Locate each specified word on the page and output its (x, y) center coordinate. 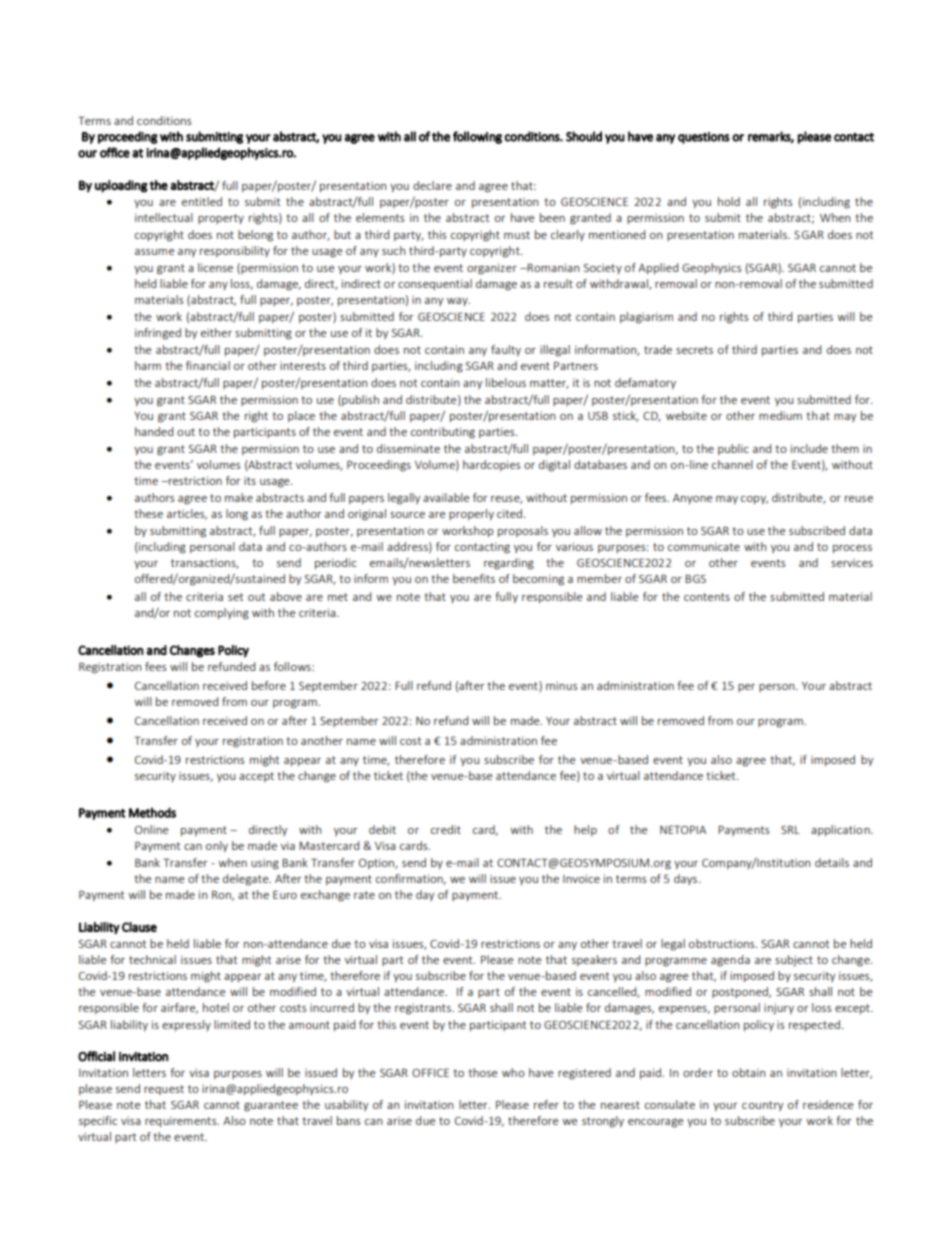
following (477, 137)
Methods (152, 812)
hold (729, 201)
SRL (790, 829)
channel (732, 464)
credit (446, 829)
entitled (202, 201)
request (164, 1090)
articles (187, 514)
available (446, 497)
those (482, 1072)
